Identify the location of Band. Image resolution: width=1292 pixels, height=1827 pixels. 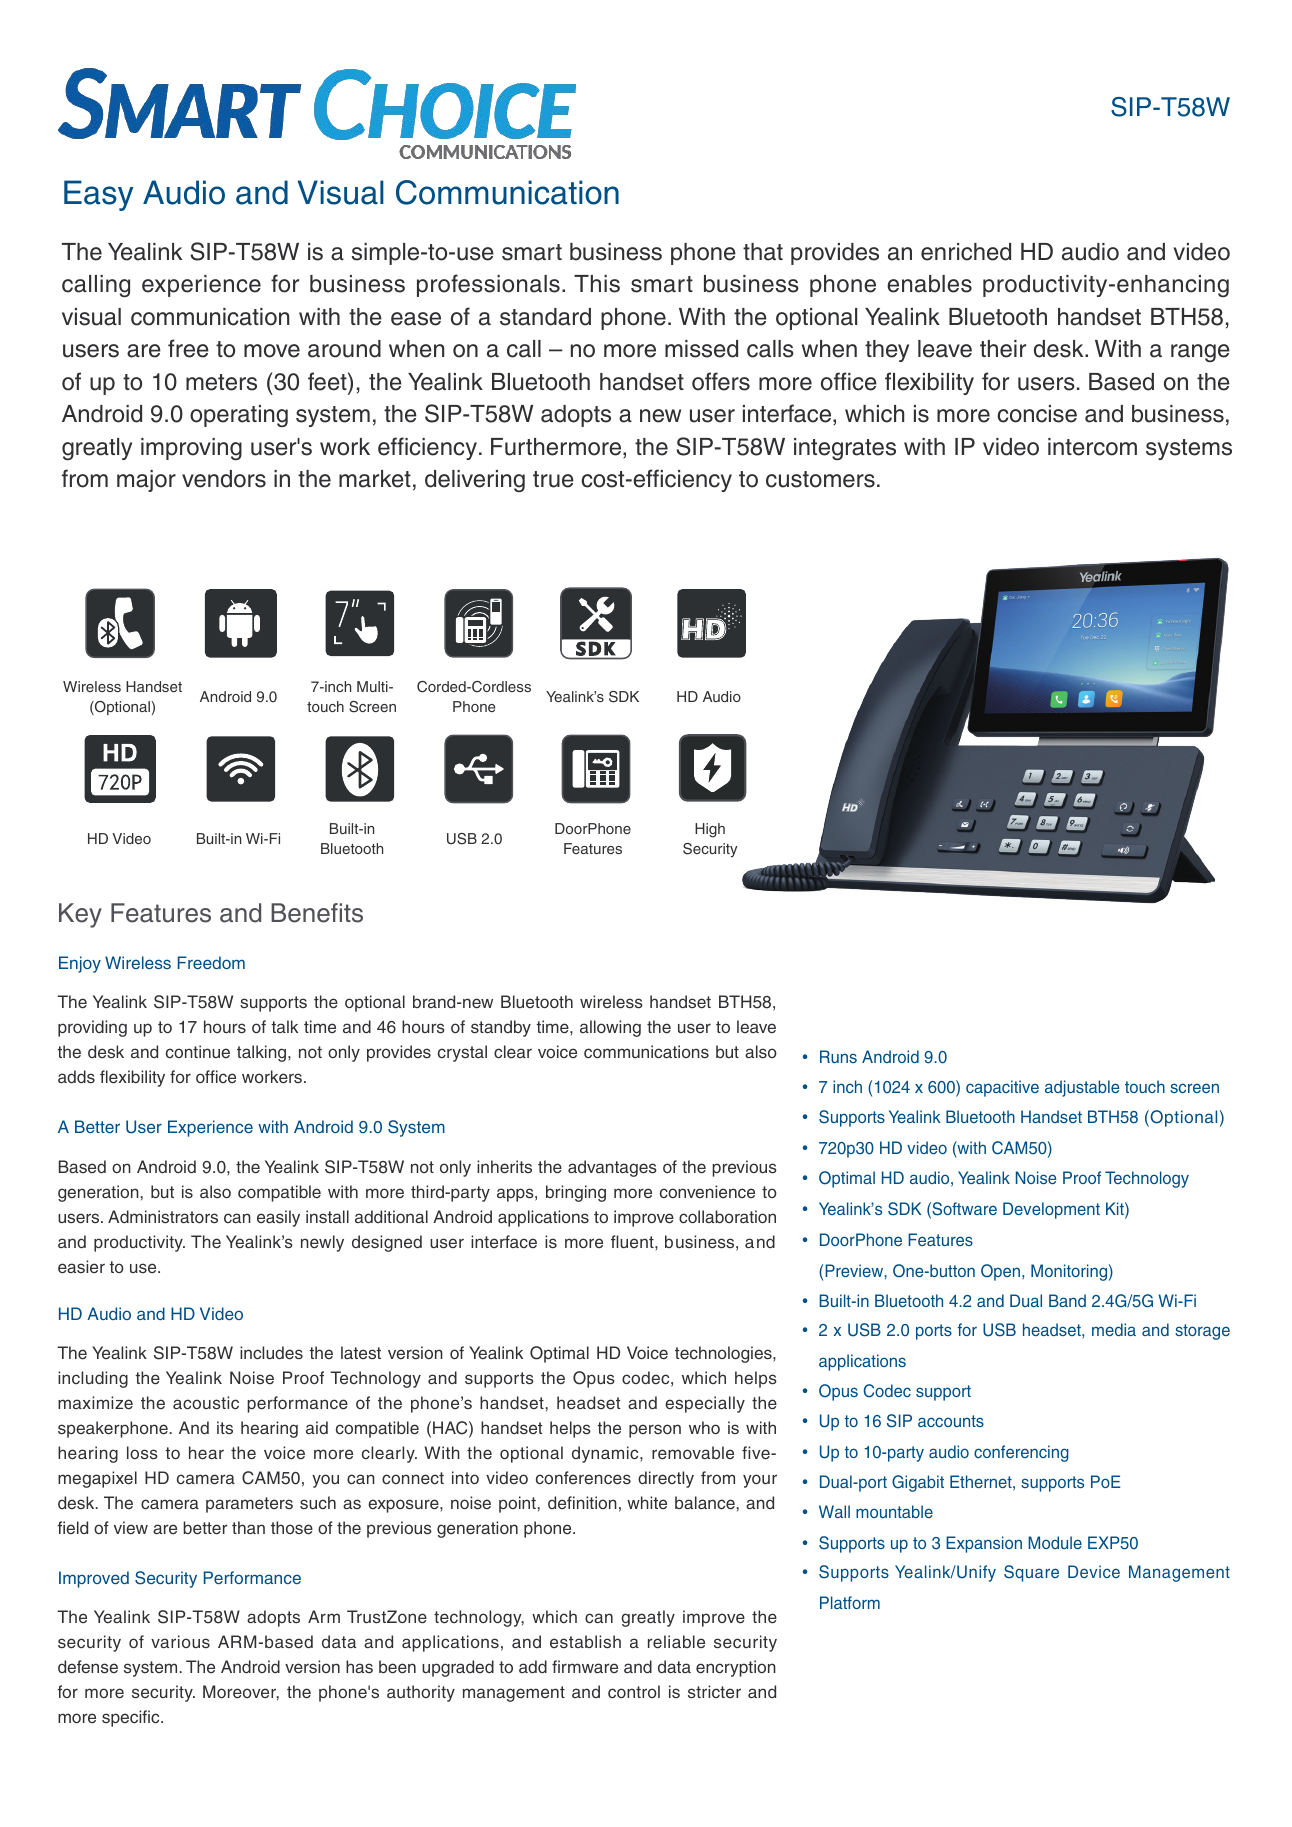
(1067, 1300).
